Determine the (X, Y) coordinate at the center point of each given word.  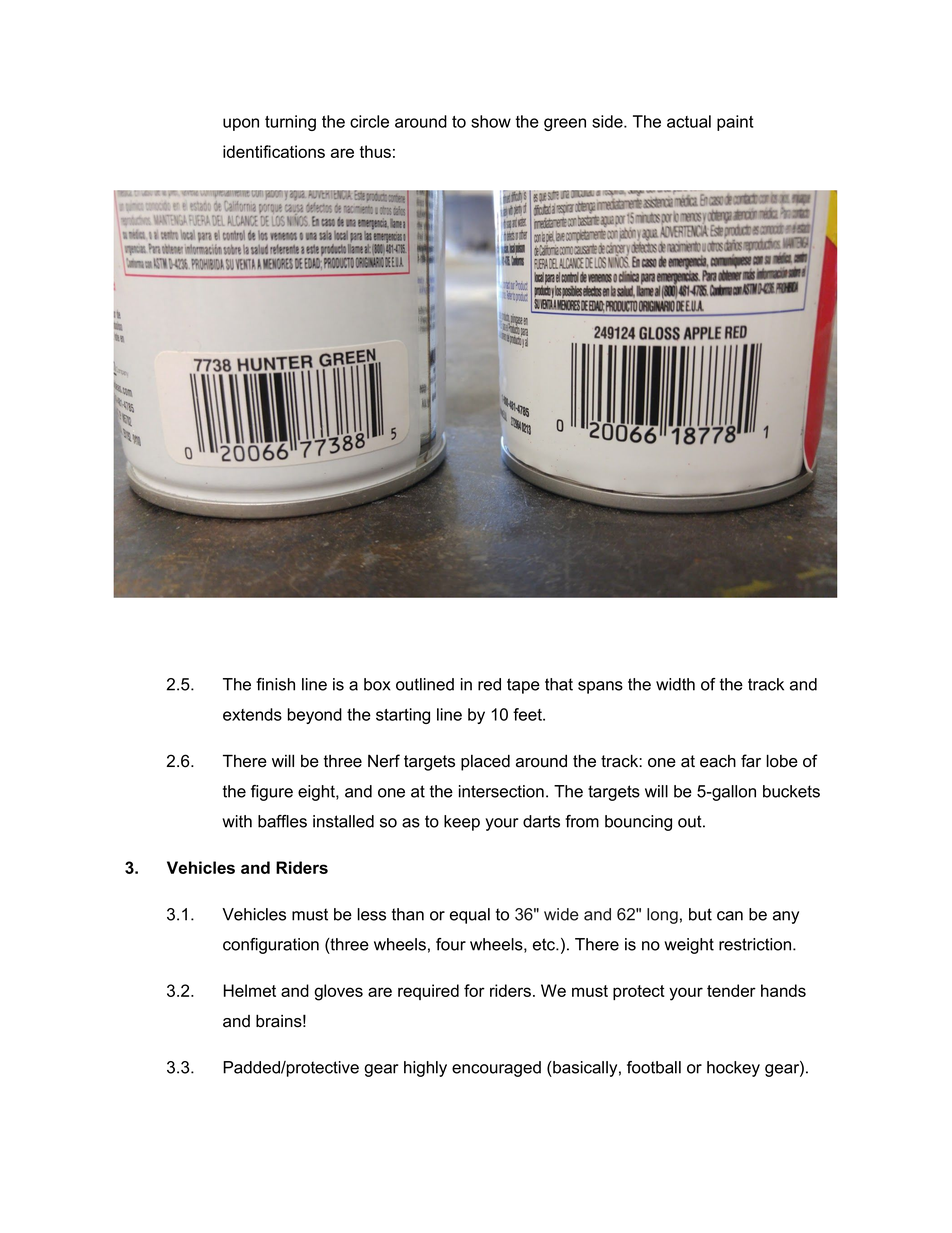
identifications (274, 151)
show (491, 121)
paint (735, 123)
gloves (338, 992)
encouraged (496, 1069)
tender (731, 990)
